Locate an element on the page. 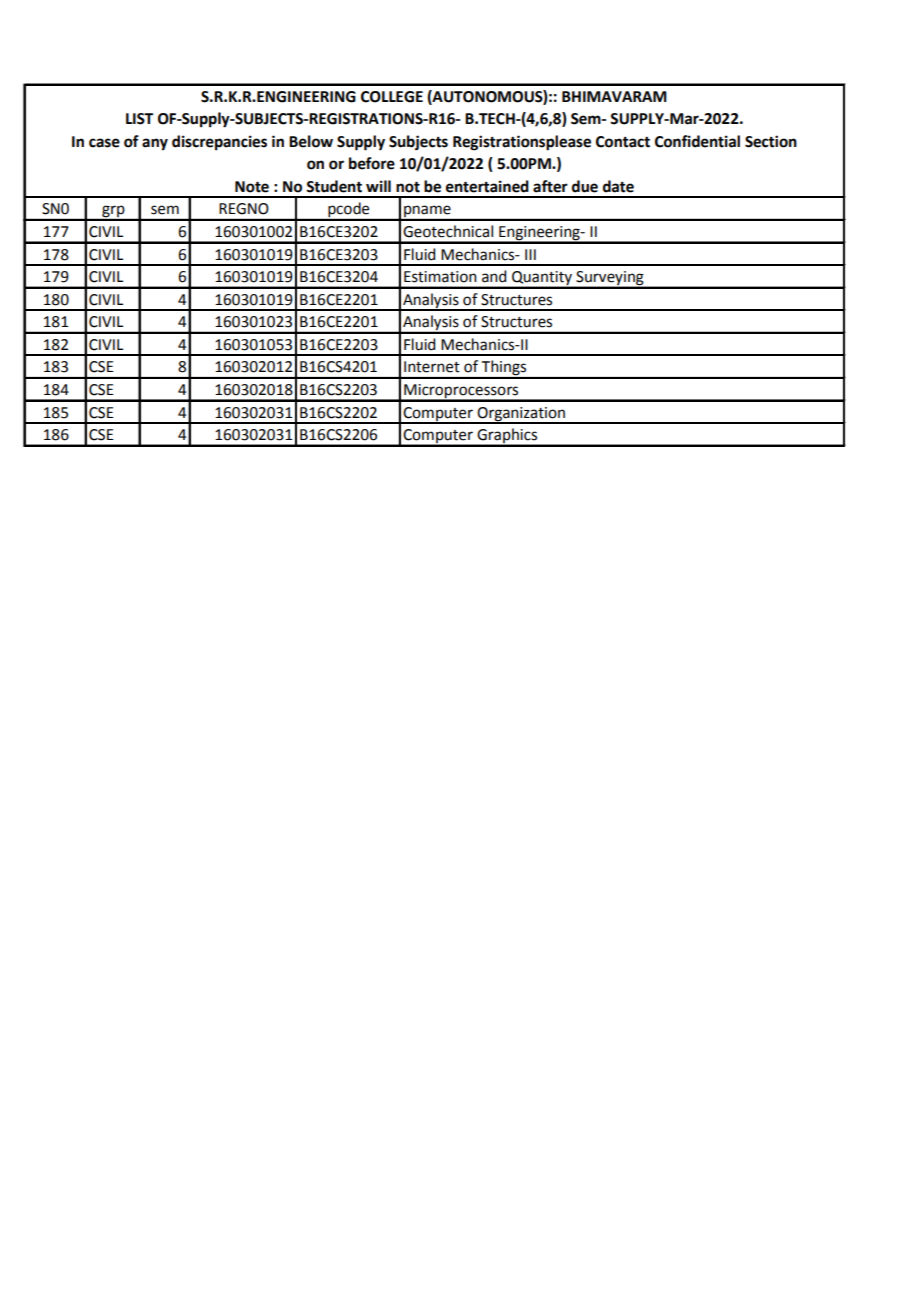  Surveying is located at coordinates (610, 279).
